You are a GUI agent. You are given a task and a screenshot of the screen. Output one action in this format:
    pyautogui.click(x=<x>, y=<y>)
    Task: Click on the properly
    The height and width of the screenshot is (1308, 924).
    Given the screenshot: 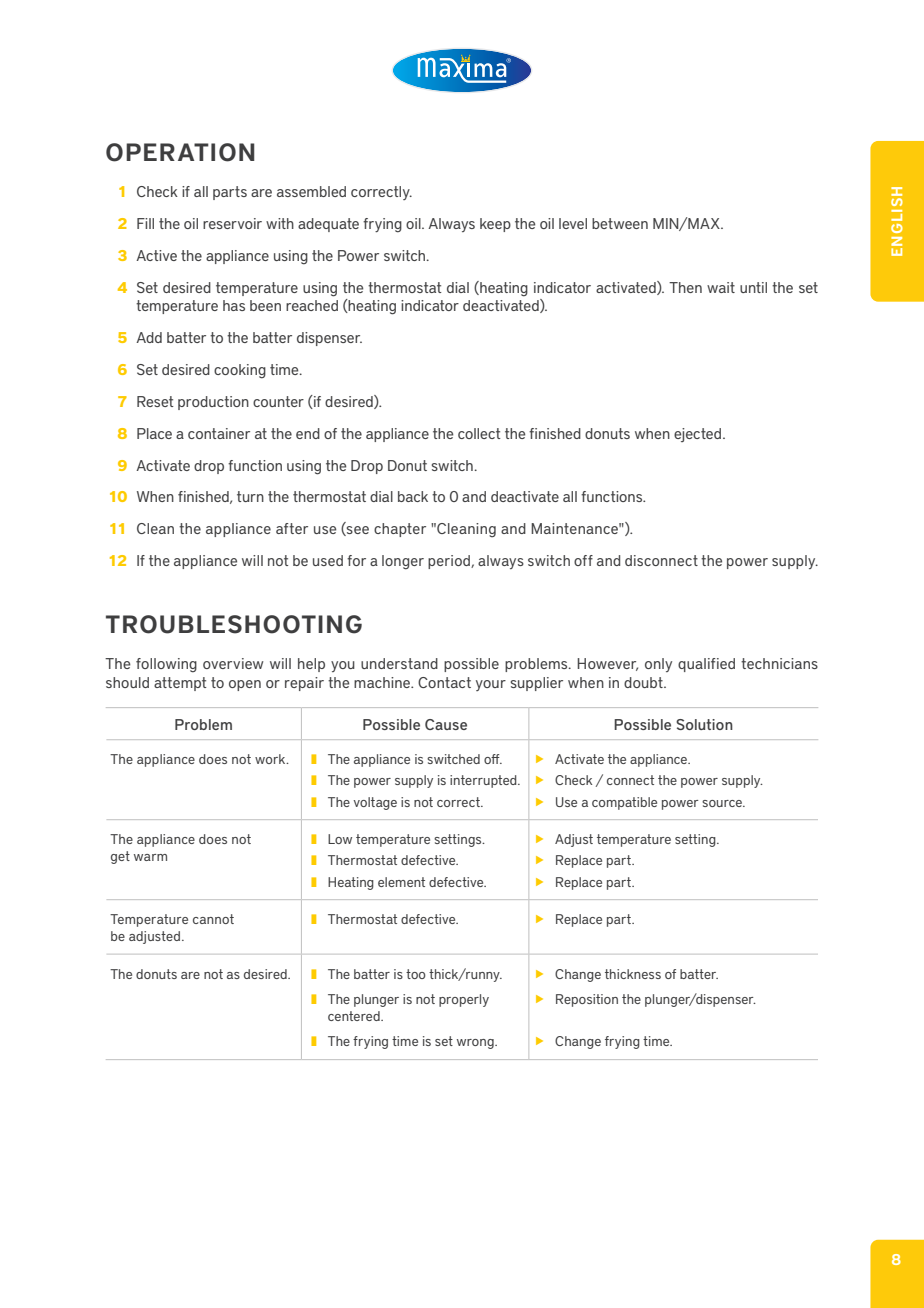 What is the action you would take?
    pyautogui.click(x=464, y=1000)
